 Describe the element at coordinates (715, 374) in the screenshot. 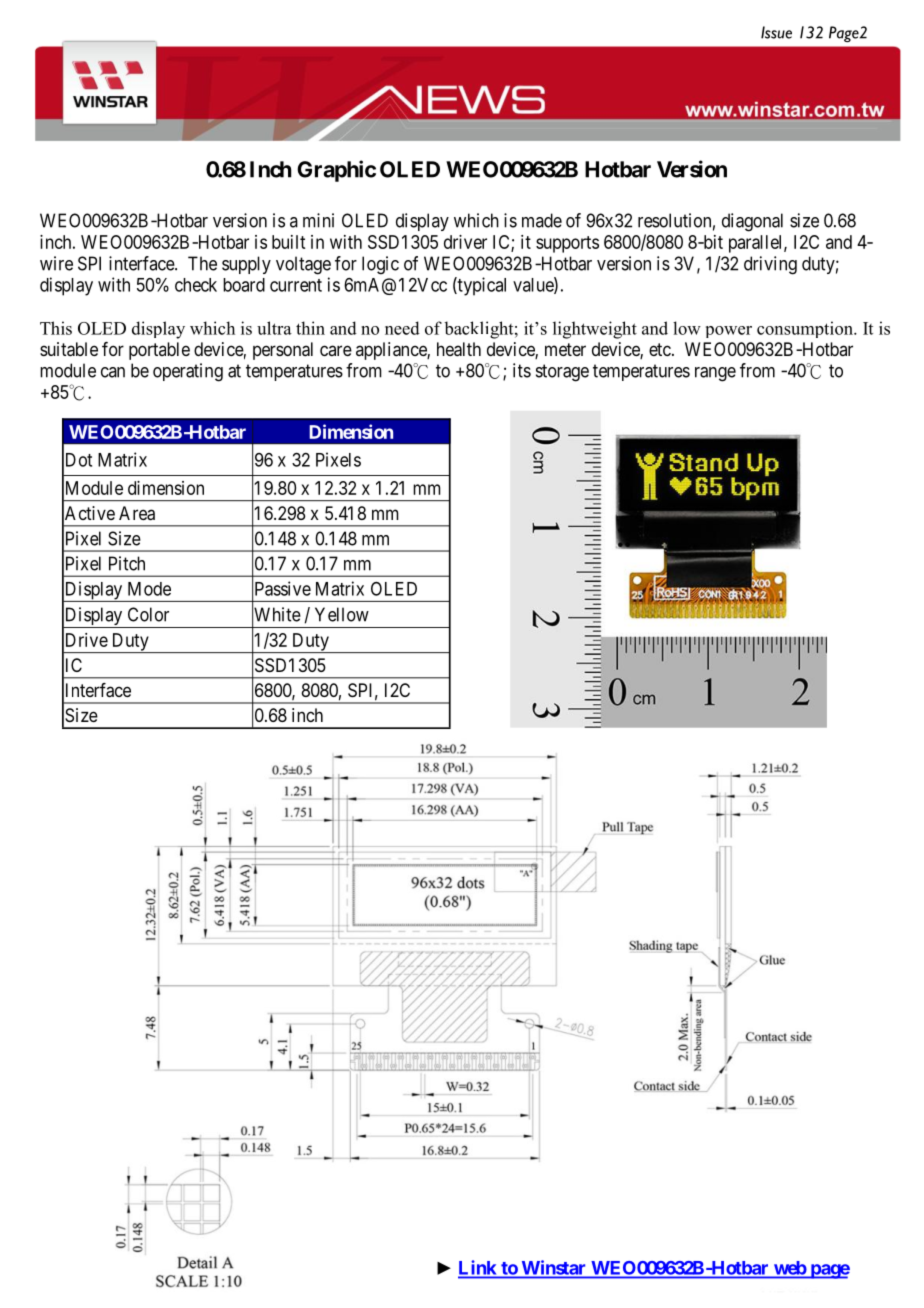

I see `range` at that location.
